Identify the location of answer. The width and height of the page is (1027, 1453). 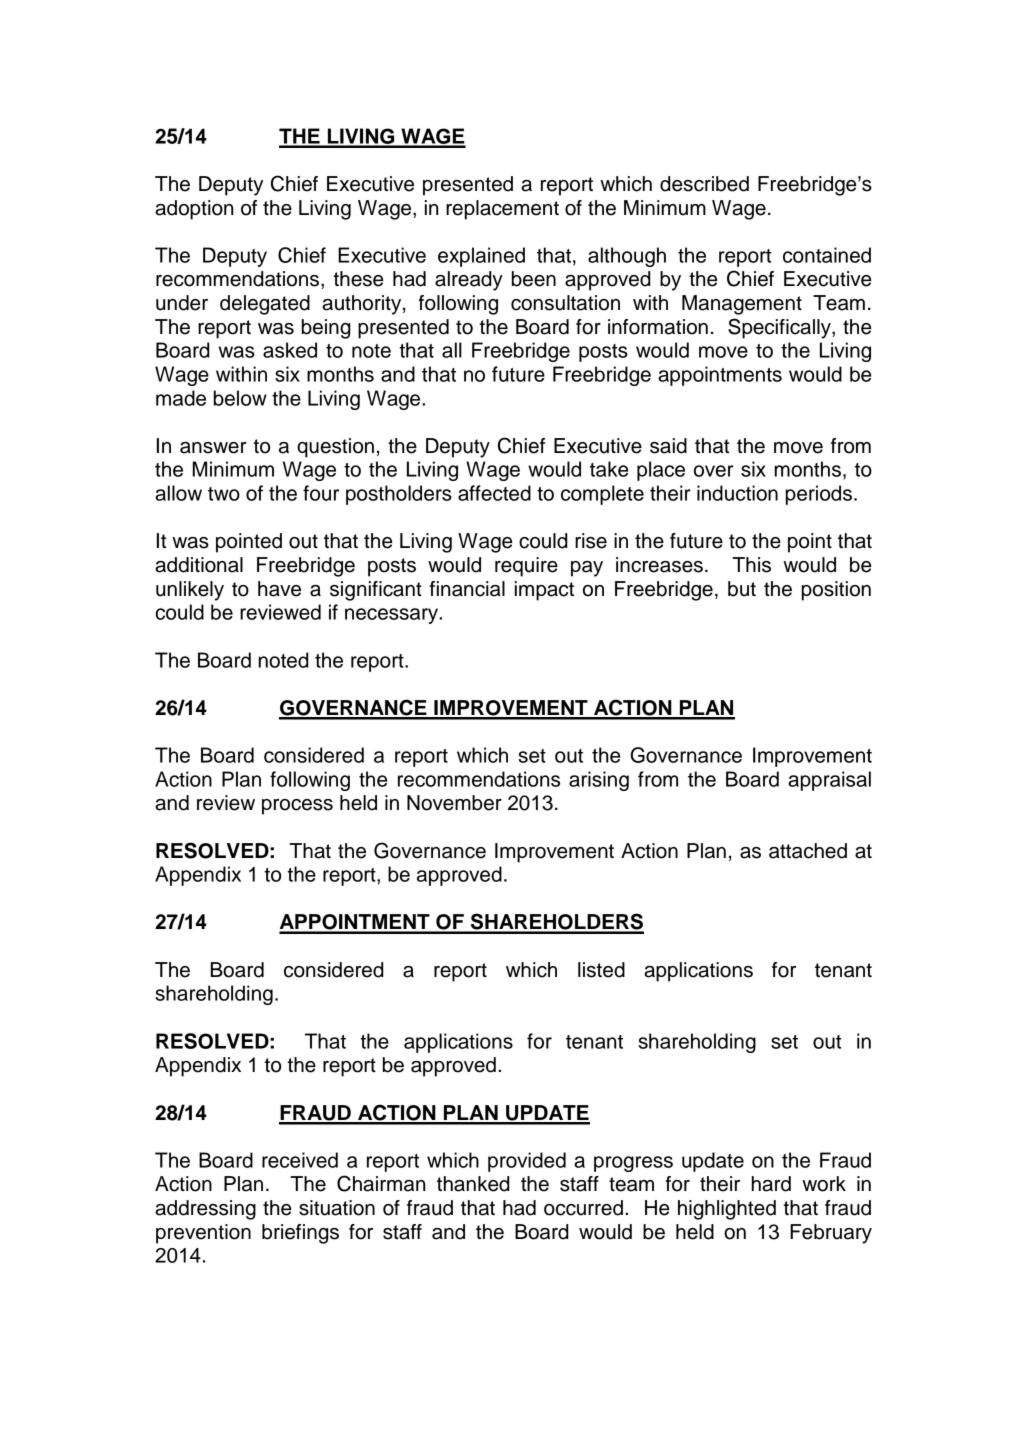
(213, 448).
